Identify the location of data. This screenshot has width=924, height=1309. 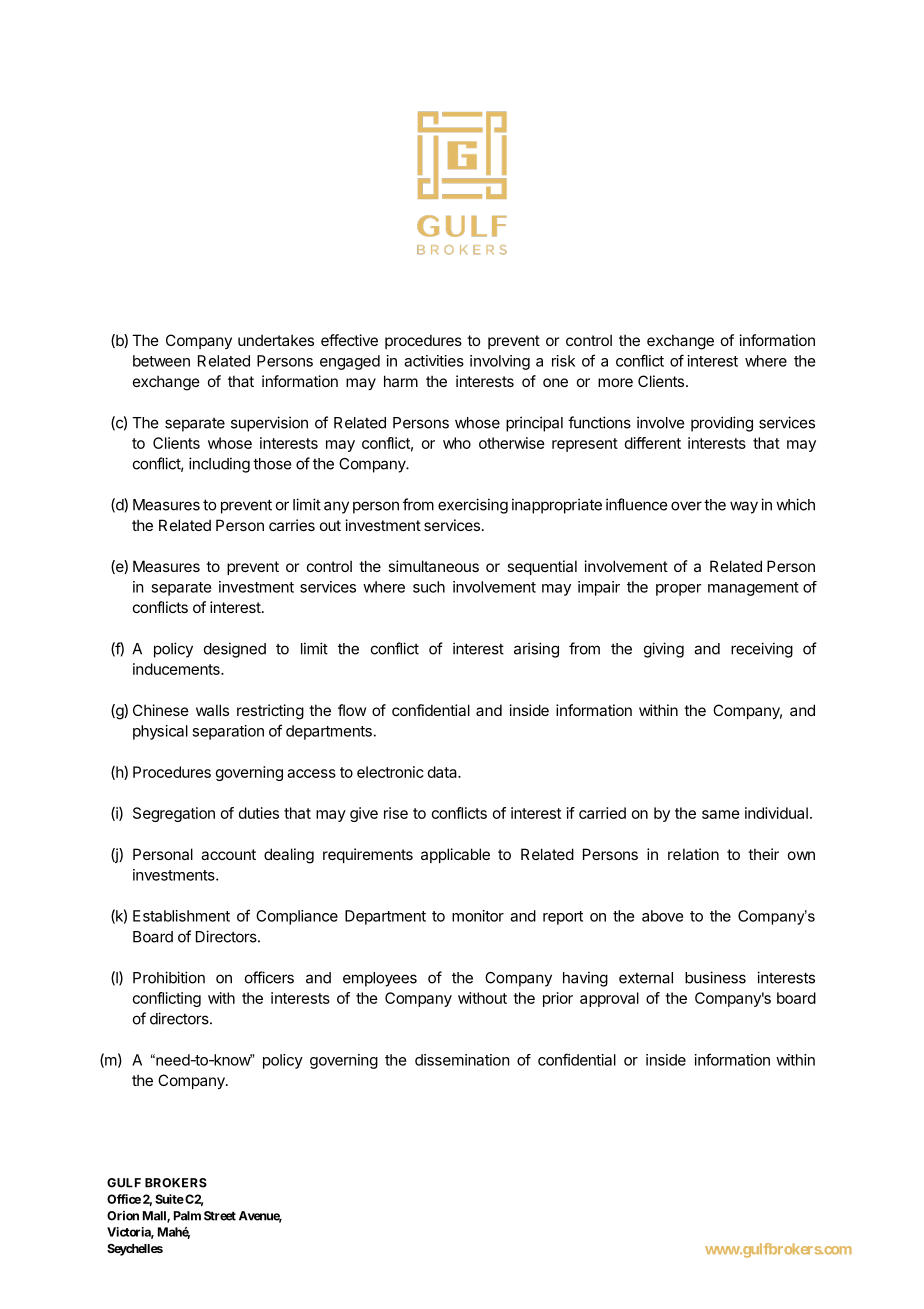
(443, 772).
